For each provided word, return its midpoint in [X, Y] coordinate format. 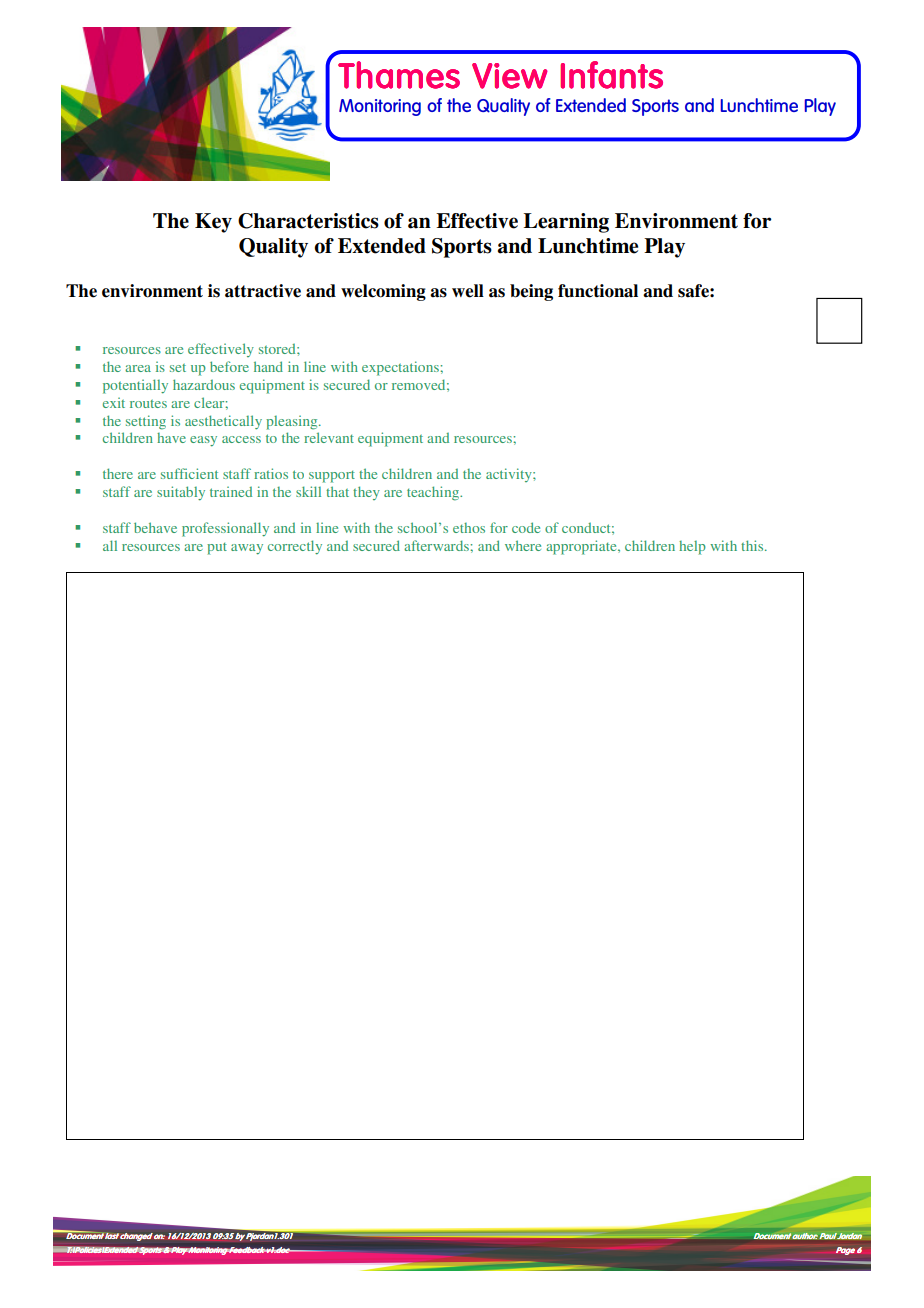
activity [510, 475]
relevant [329, 437]
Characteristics [308, 221]
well [468, 291]
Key [213, 223]
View [510, 76]
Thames [399, 75]
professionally [225, 529]
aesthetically [223, 422]
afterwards [437, 545]
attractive [263, 291]
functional [598, 291]
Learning [566, 223]
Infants [611, 75]
